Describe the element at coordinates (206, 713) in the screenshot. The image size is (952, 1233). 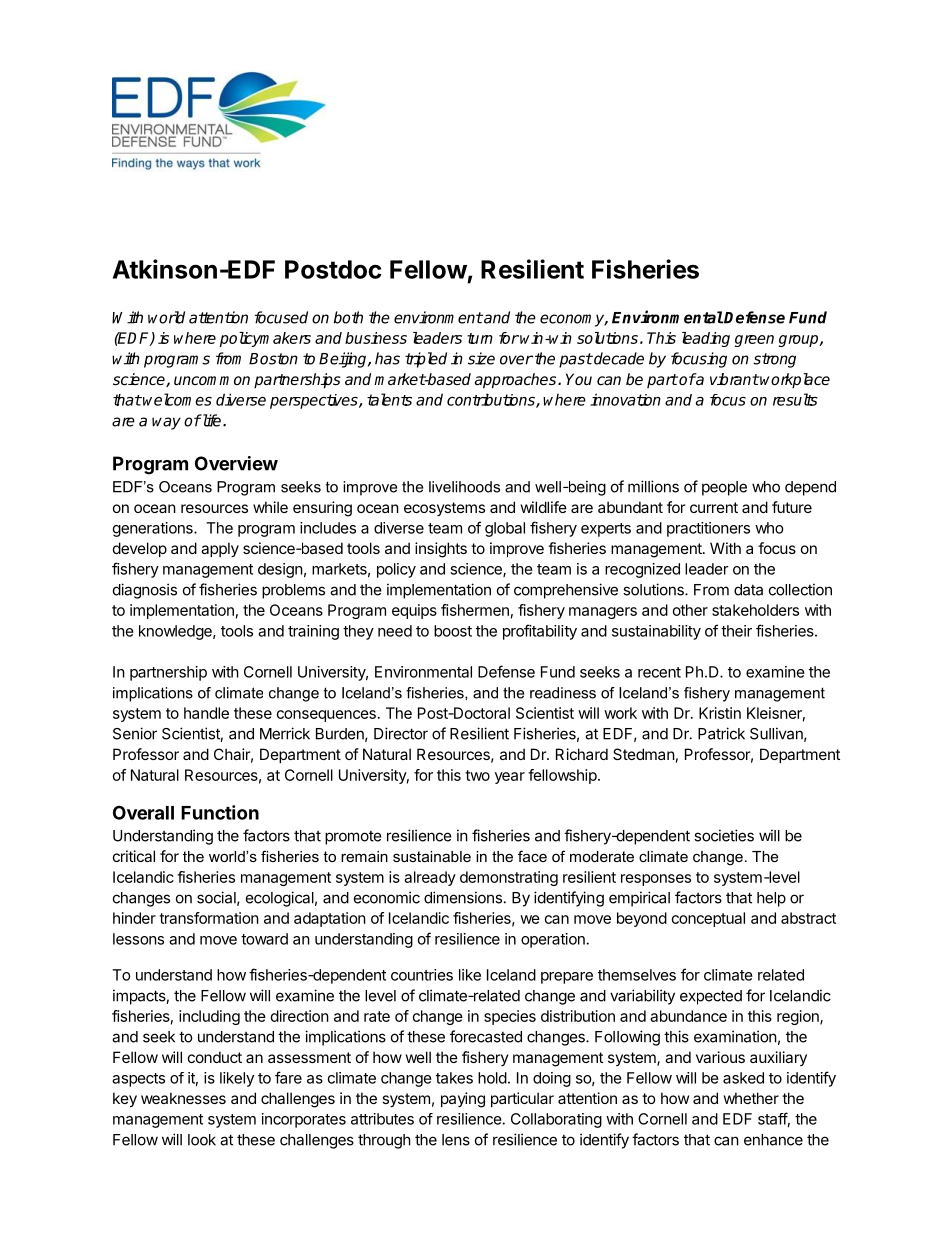
I see `handle` at that location.
